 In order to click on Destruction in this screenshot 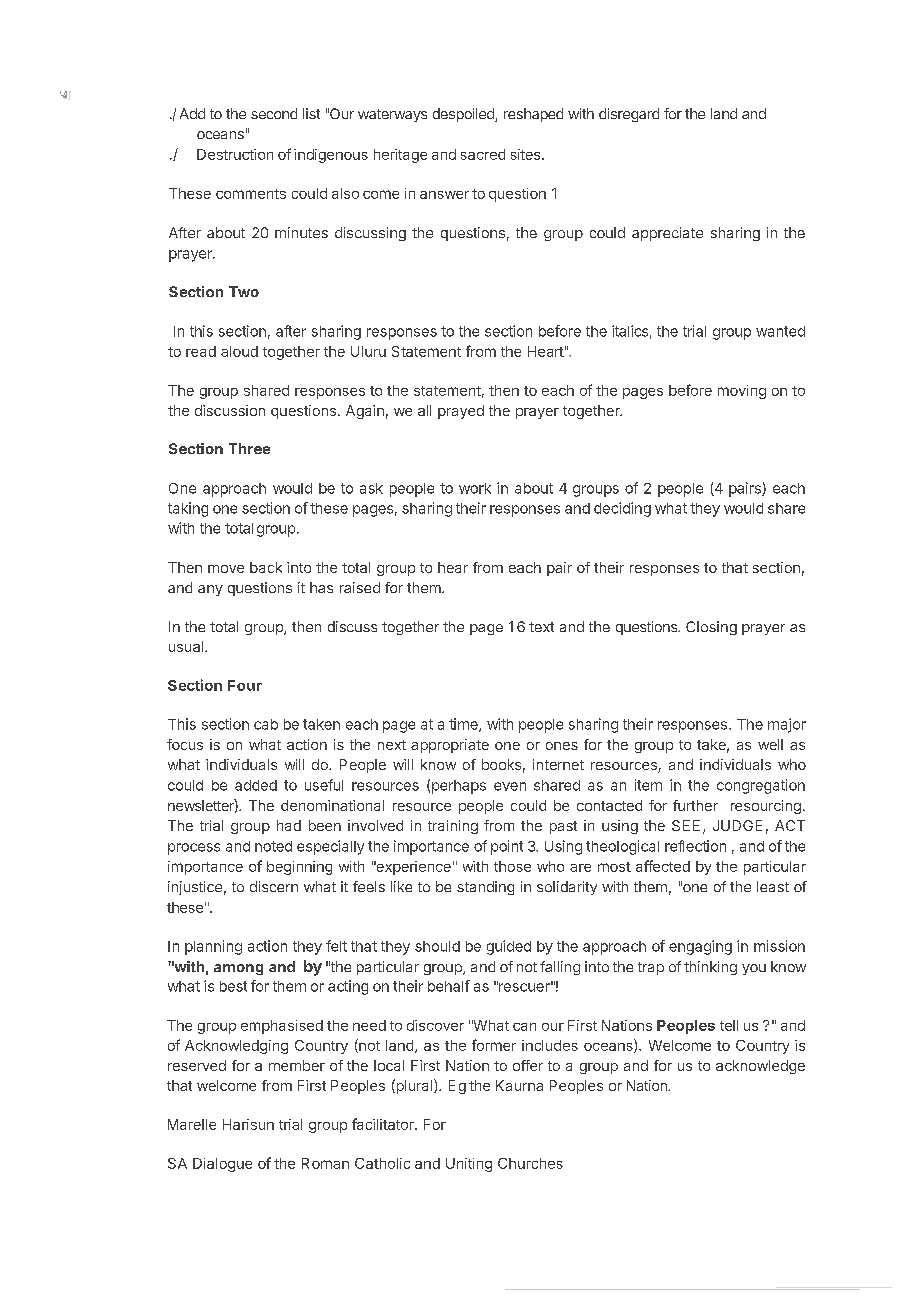, I will do `click(235, 154)`.
